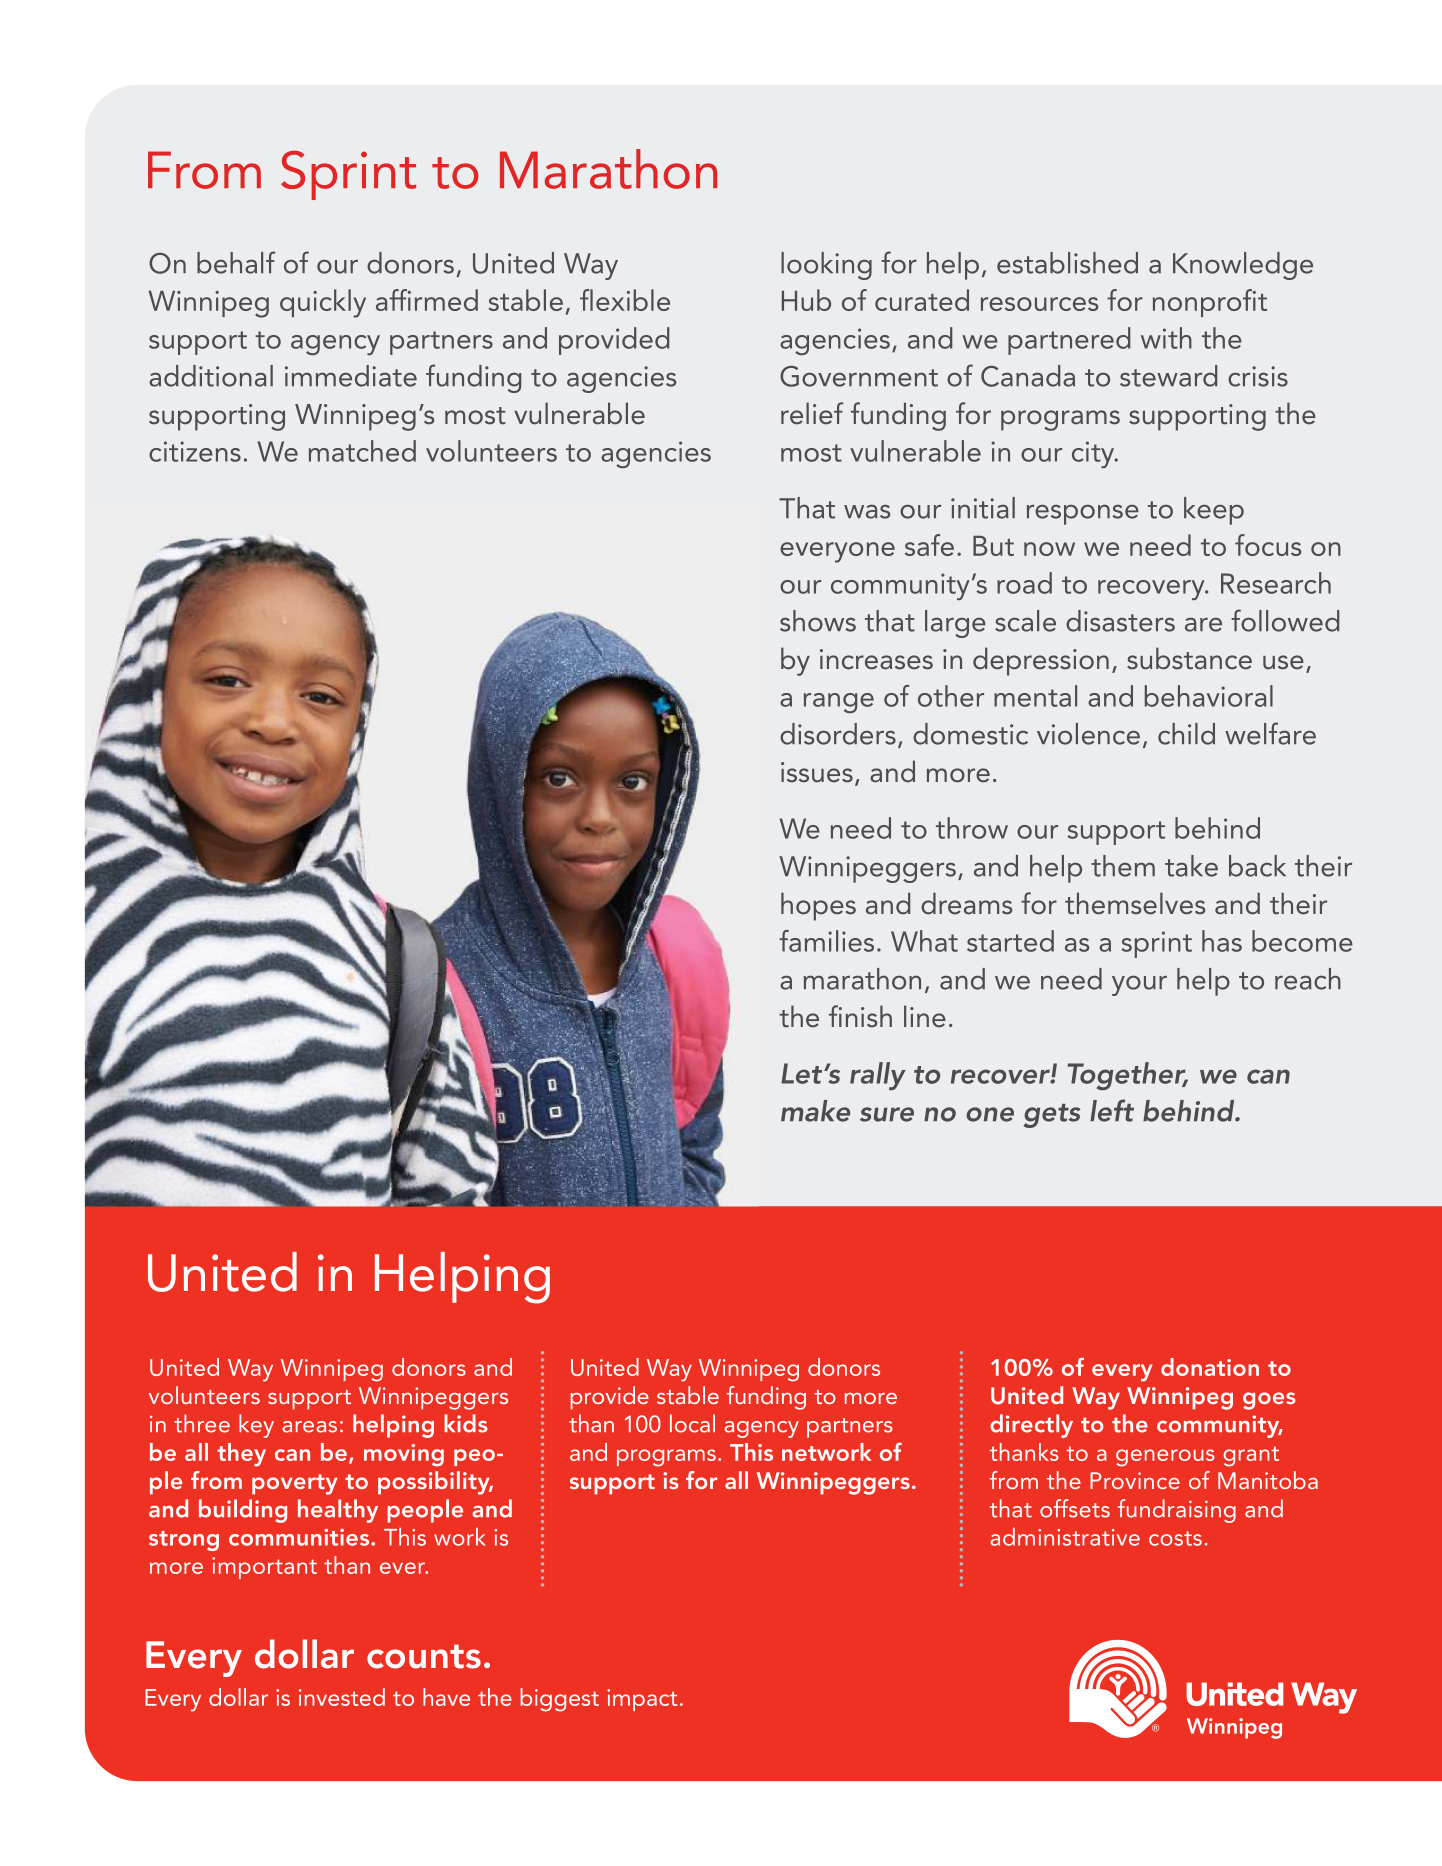  I want to click on Hub, so click(806, 300).
